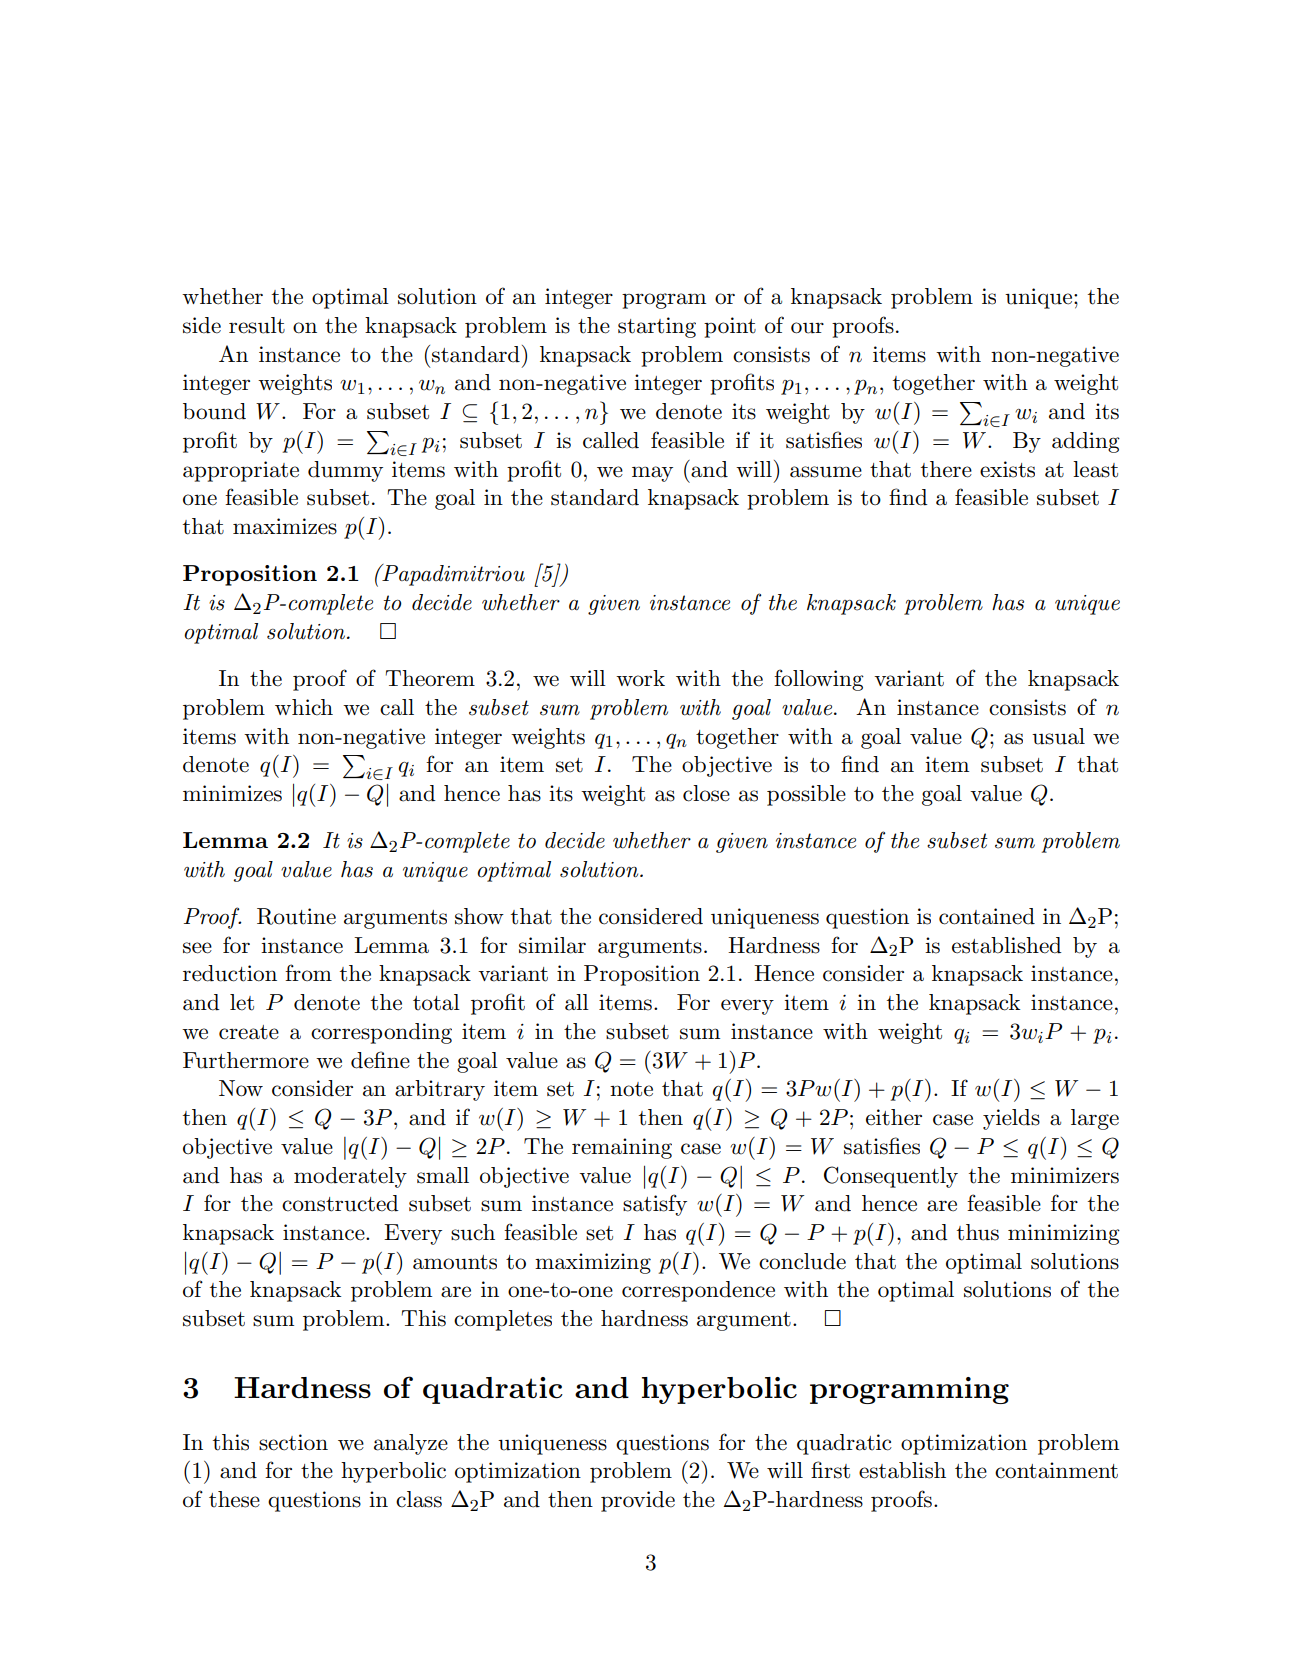 This screenshot has height=1679, width=1297. What do you see at coordinates (257, 325) in the screenshot?
I see `result` at bounding box center [257, 325].
